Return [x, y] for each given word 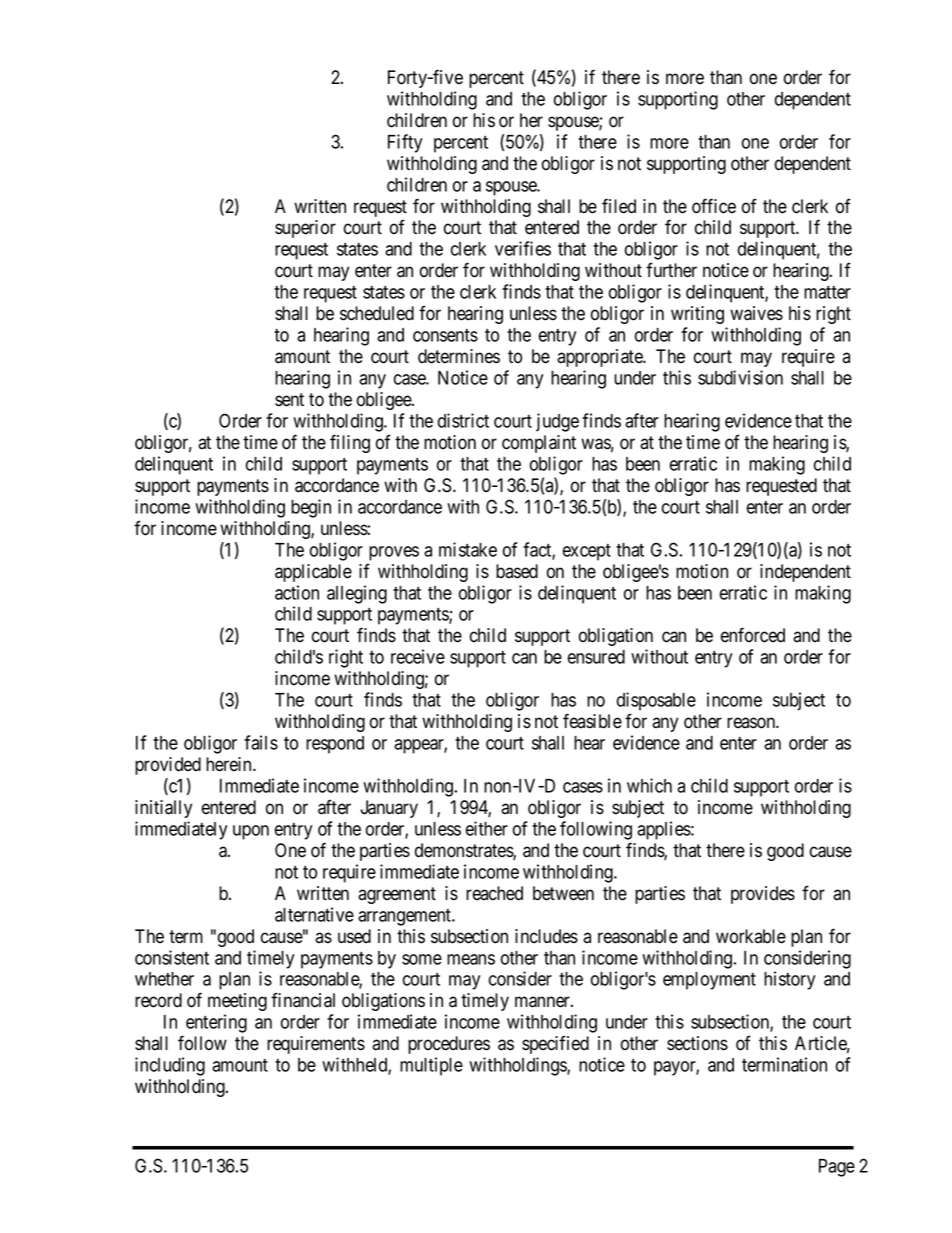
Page [837, 1168]
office [714, 206]
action [297, 592]
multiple [431, 1066]
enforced [753, 635]
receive [418, 656]
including [170, 1066]
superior [305, 229]
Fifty [405, 143]
